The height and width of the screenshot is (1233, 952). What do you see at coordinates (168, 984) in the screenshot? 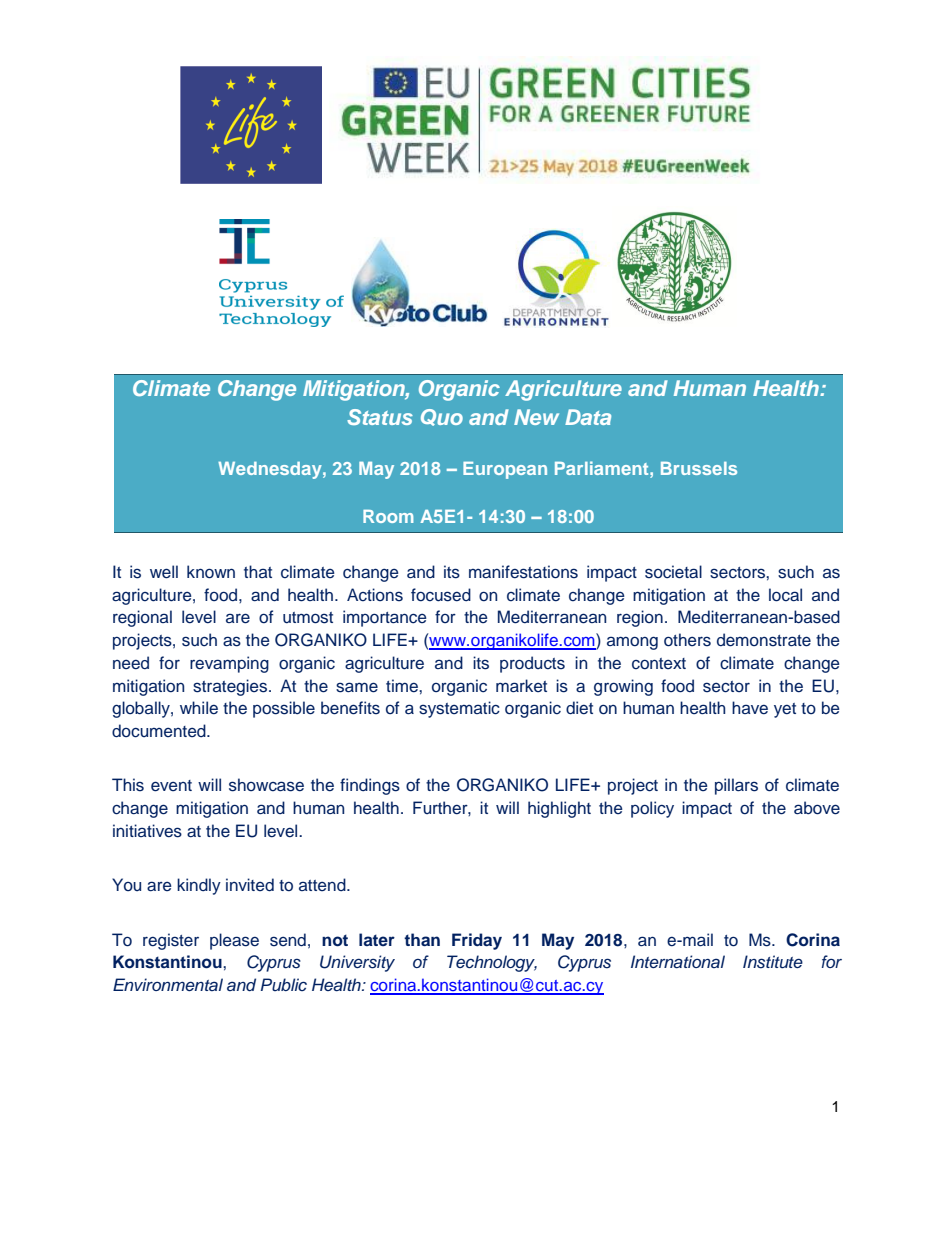
I see `Environmental` at bounding box center [168, 984].
